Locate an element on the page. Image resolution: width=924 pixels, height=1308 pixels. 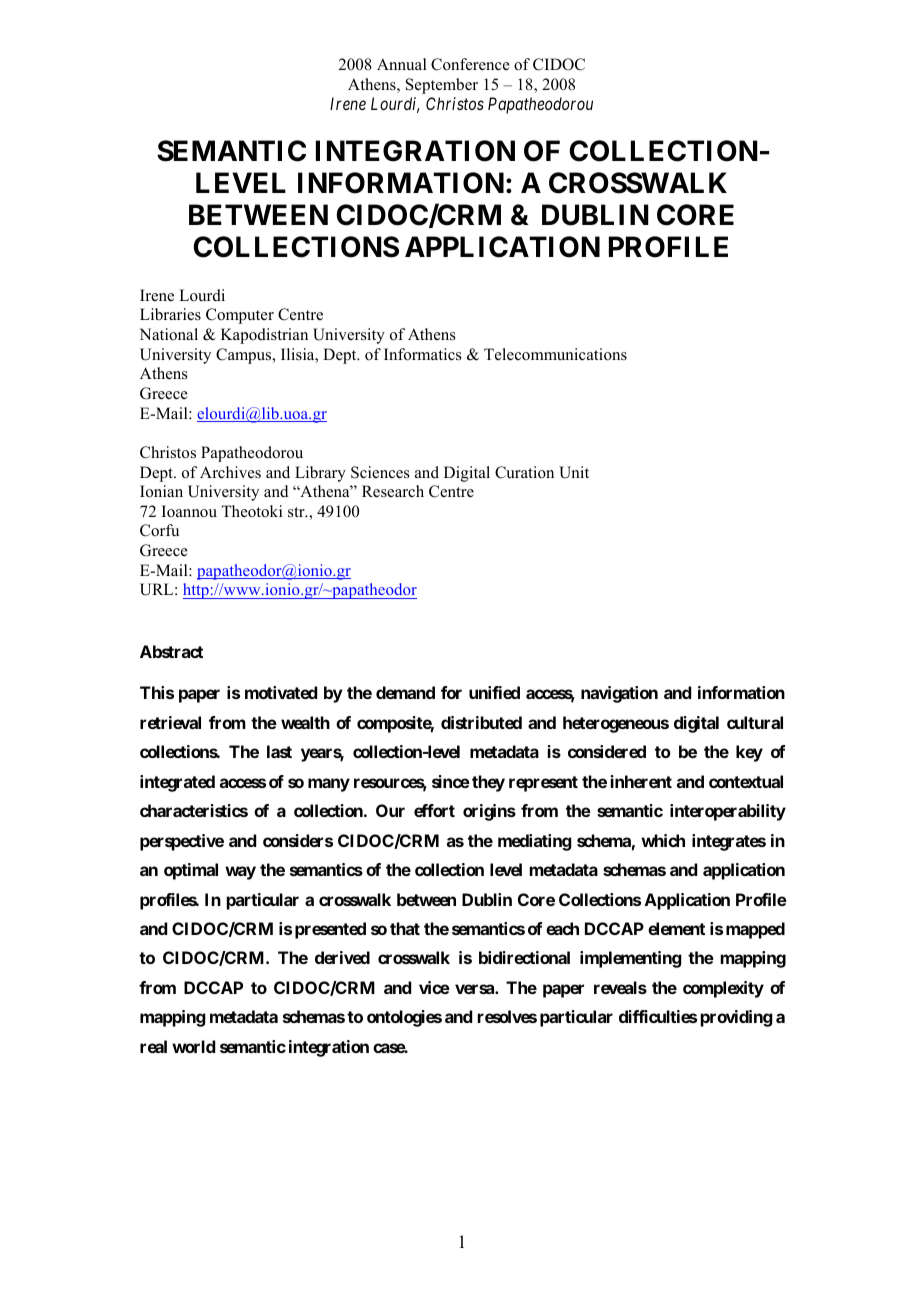
world is located at coordinates (193, 1046).
